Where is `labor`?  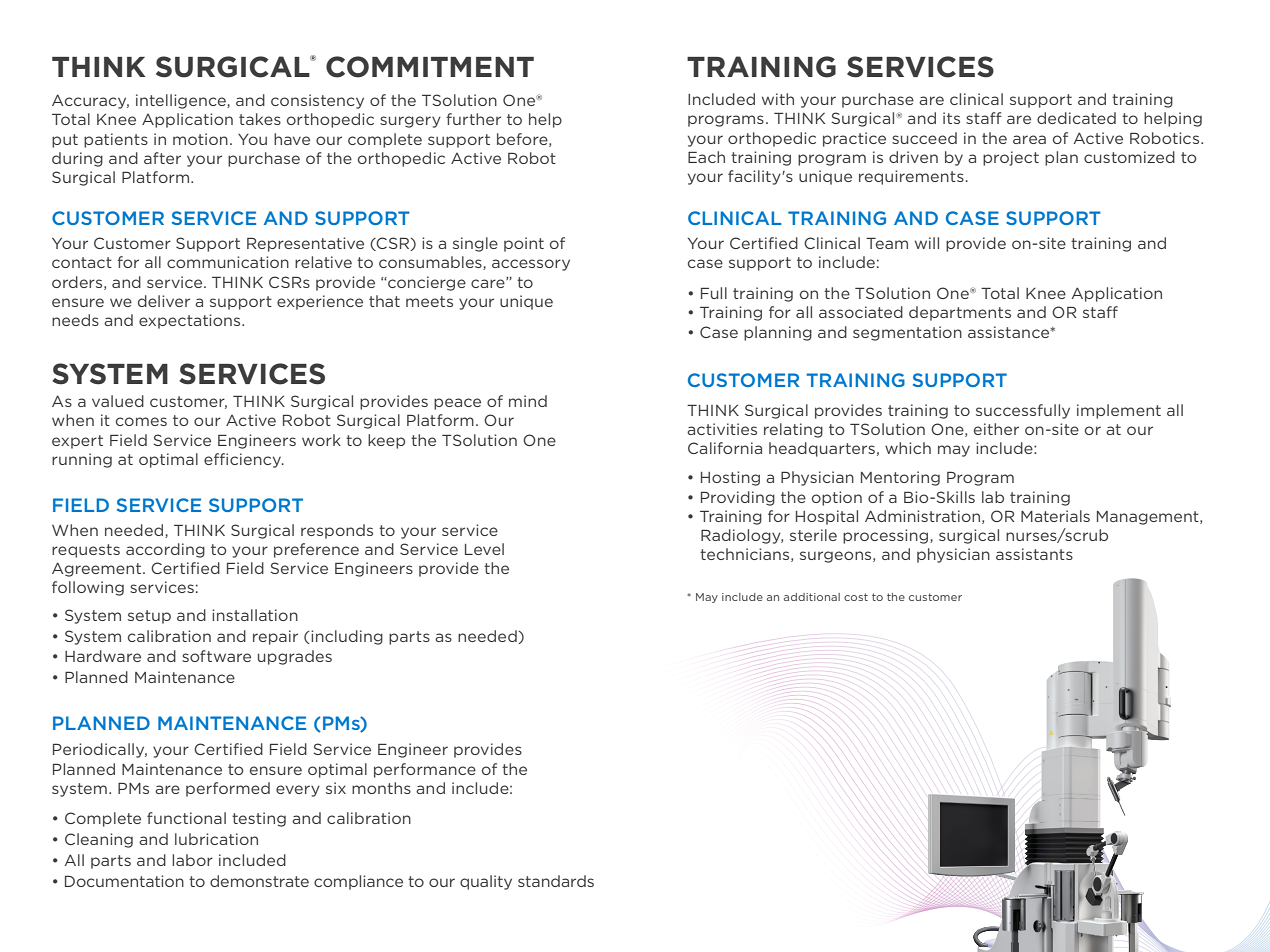 labor is located at coordinates (192, 860).
